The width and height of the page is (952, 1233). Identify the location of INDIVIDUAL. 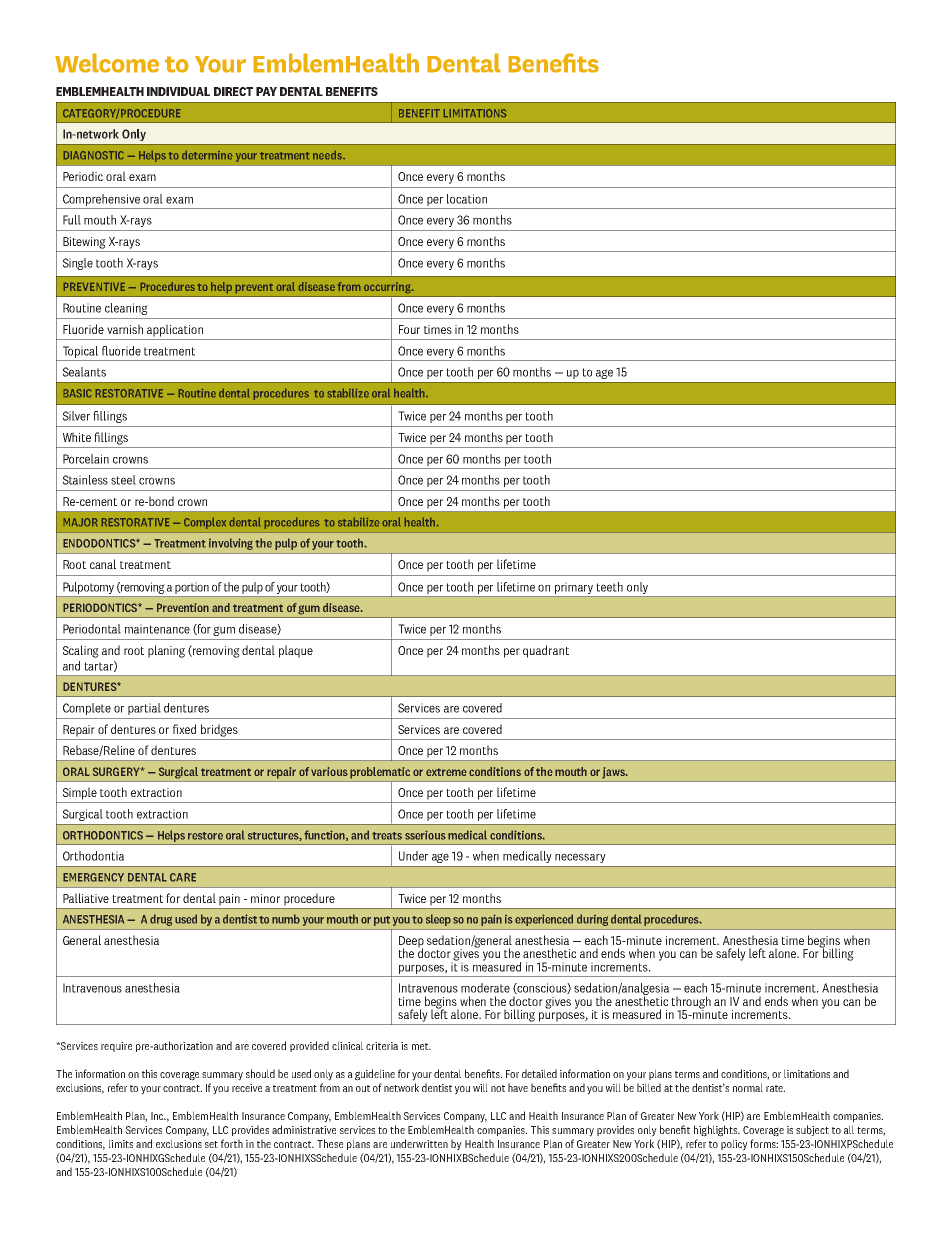
(178, 91).
